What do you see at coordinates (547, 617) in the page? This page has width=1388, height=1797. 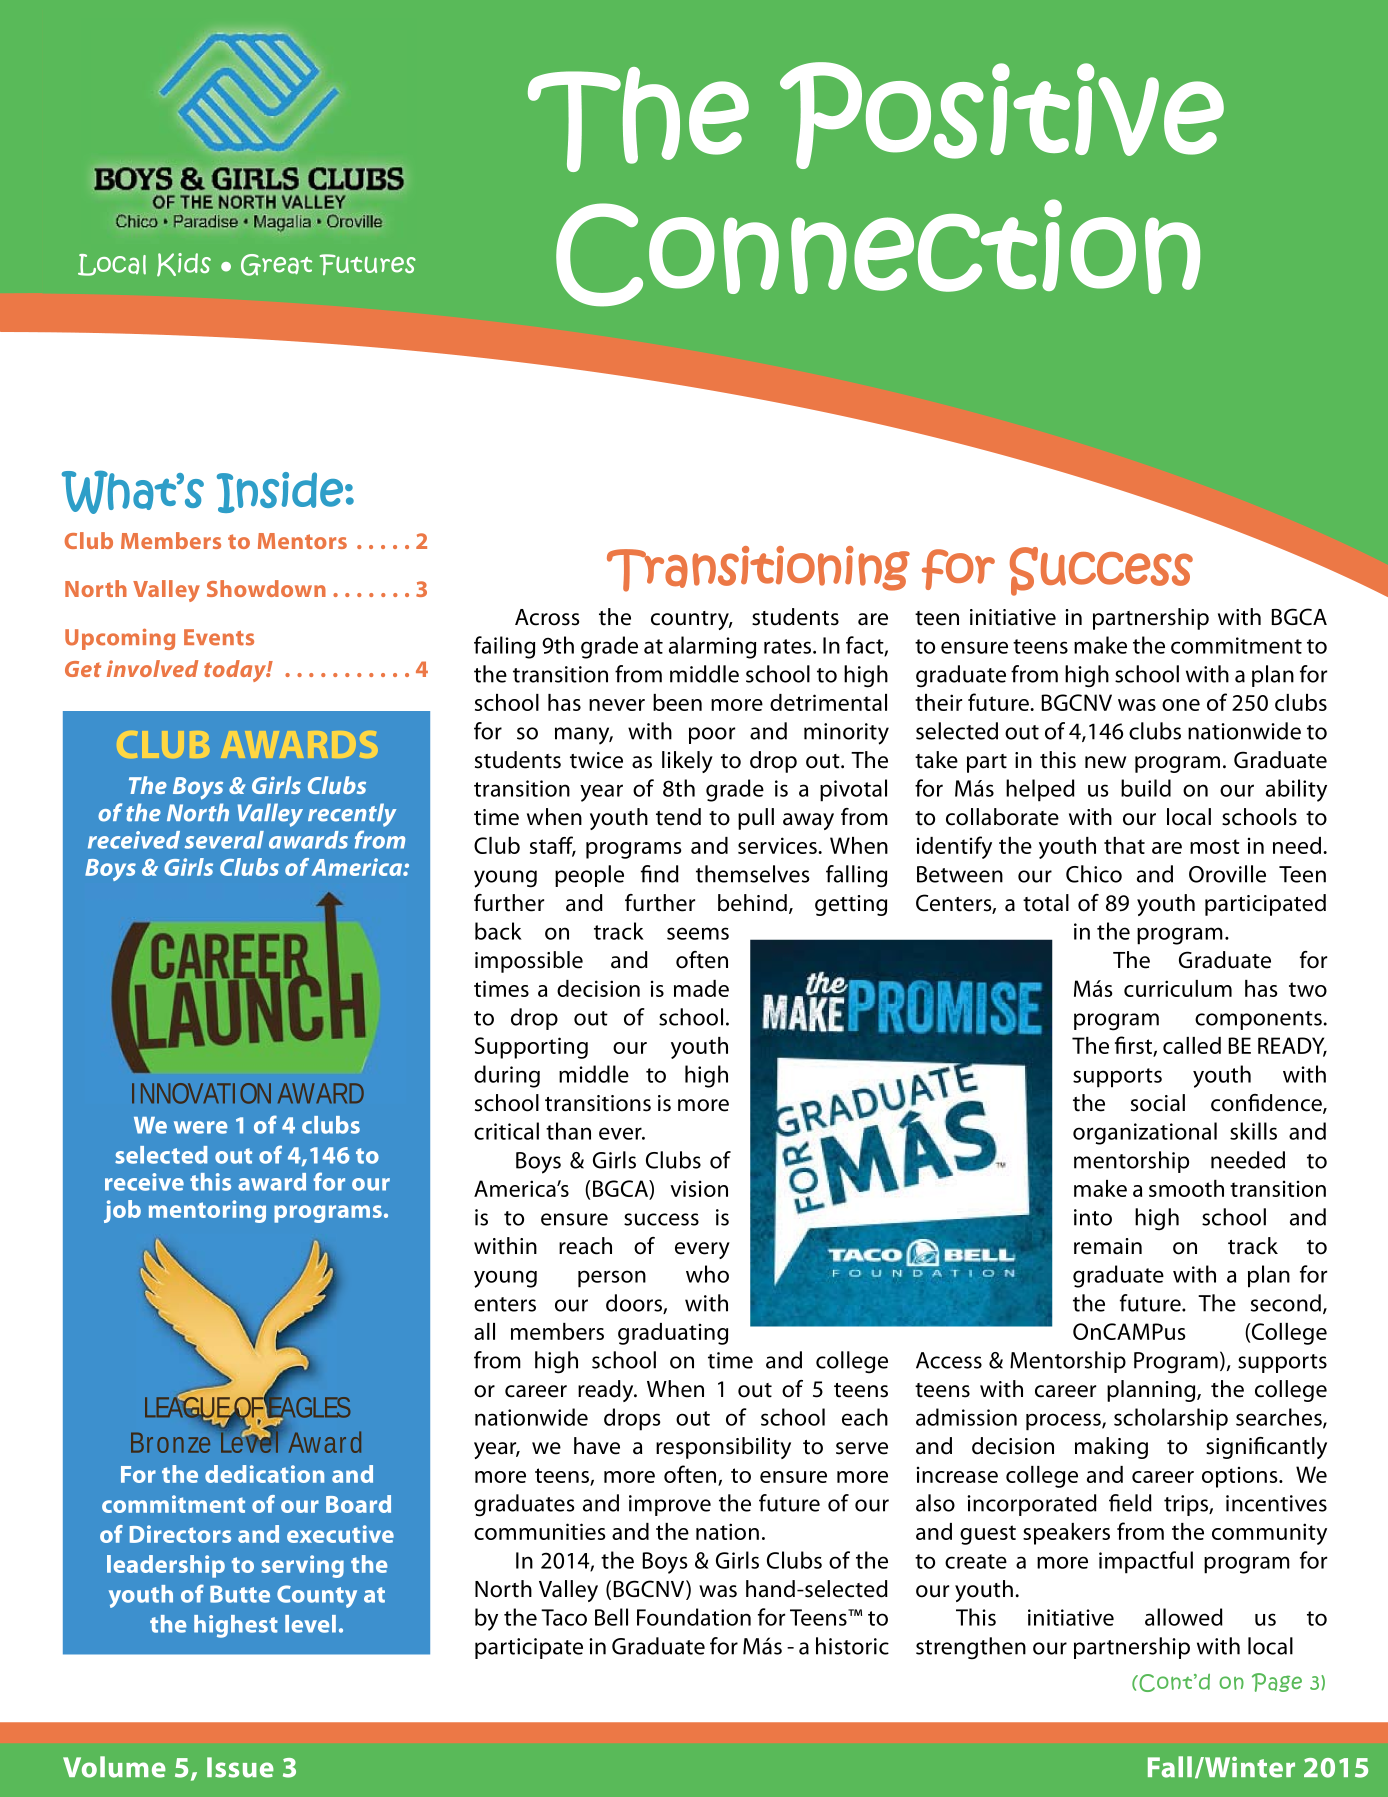 I see `Across` at bounding box center [547, 617].
